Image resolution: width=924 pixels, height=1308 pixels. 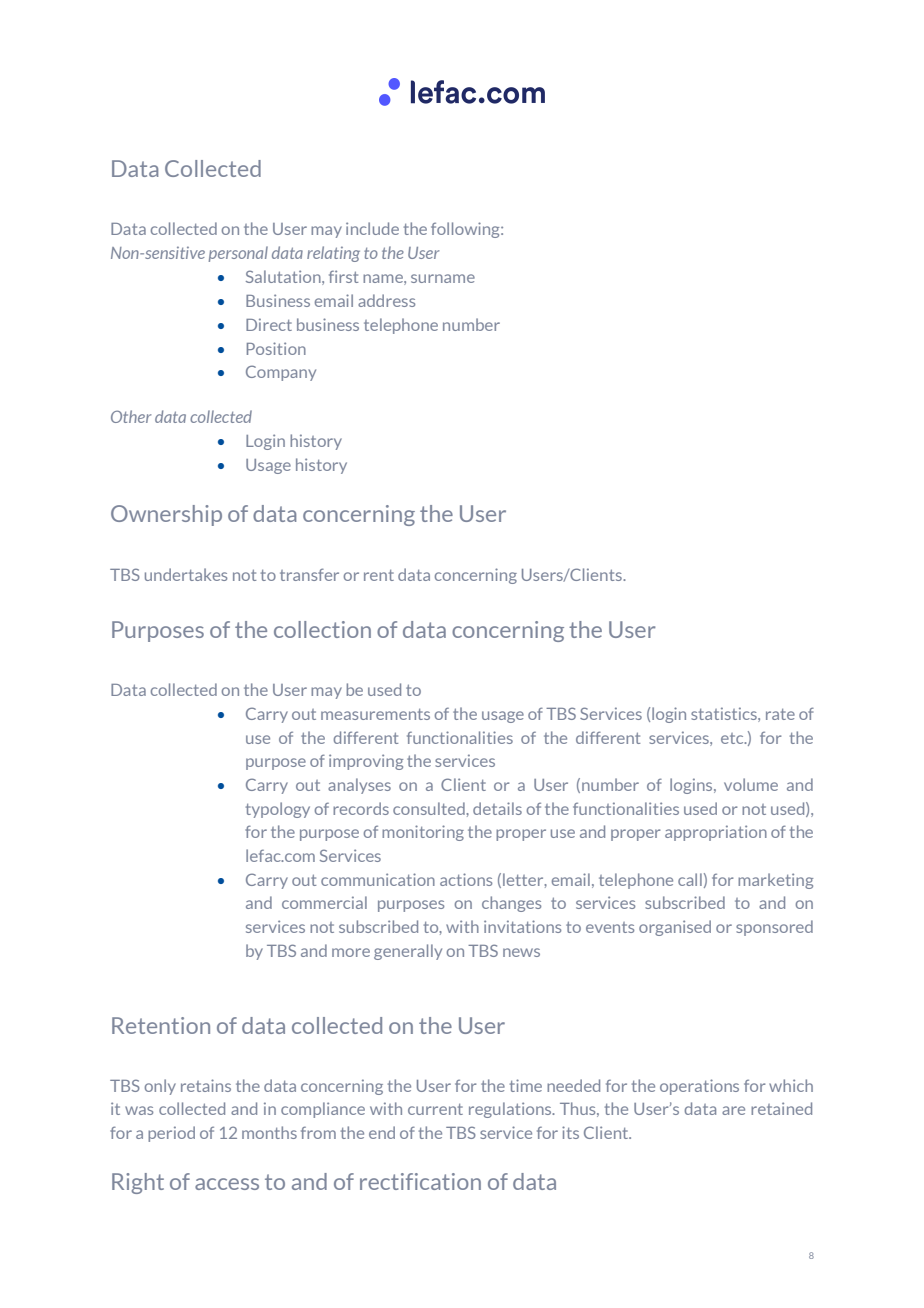 I want to click on Other, so click(x=131, y=416).
